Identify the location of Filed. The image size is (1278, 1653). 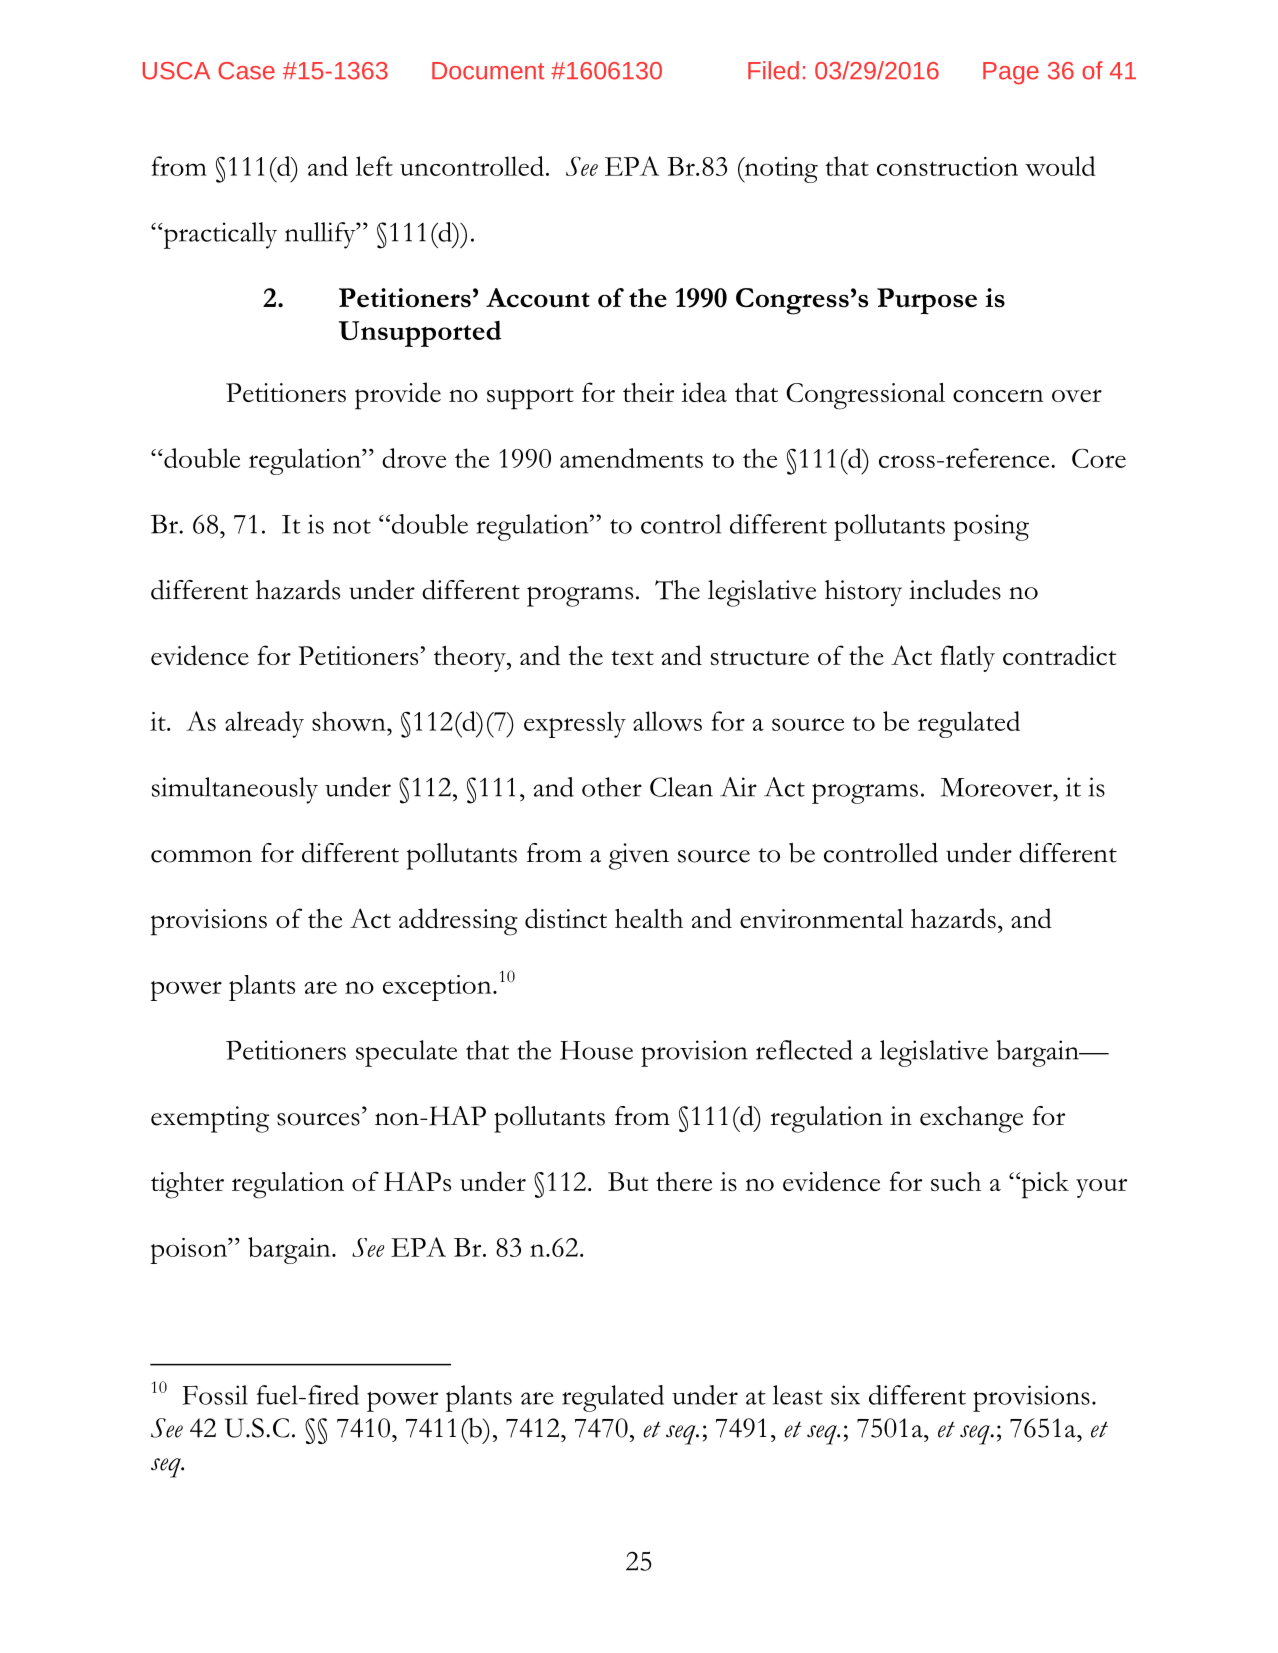
(773, 70).
